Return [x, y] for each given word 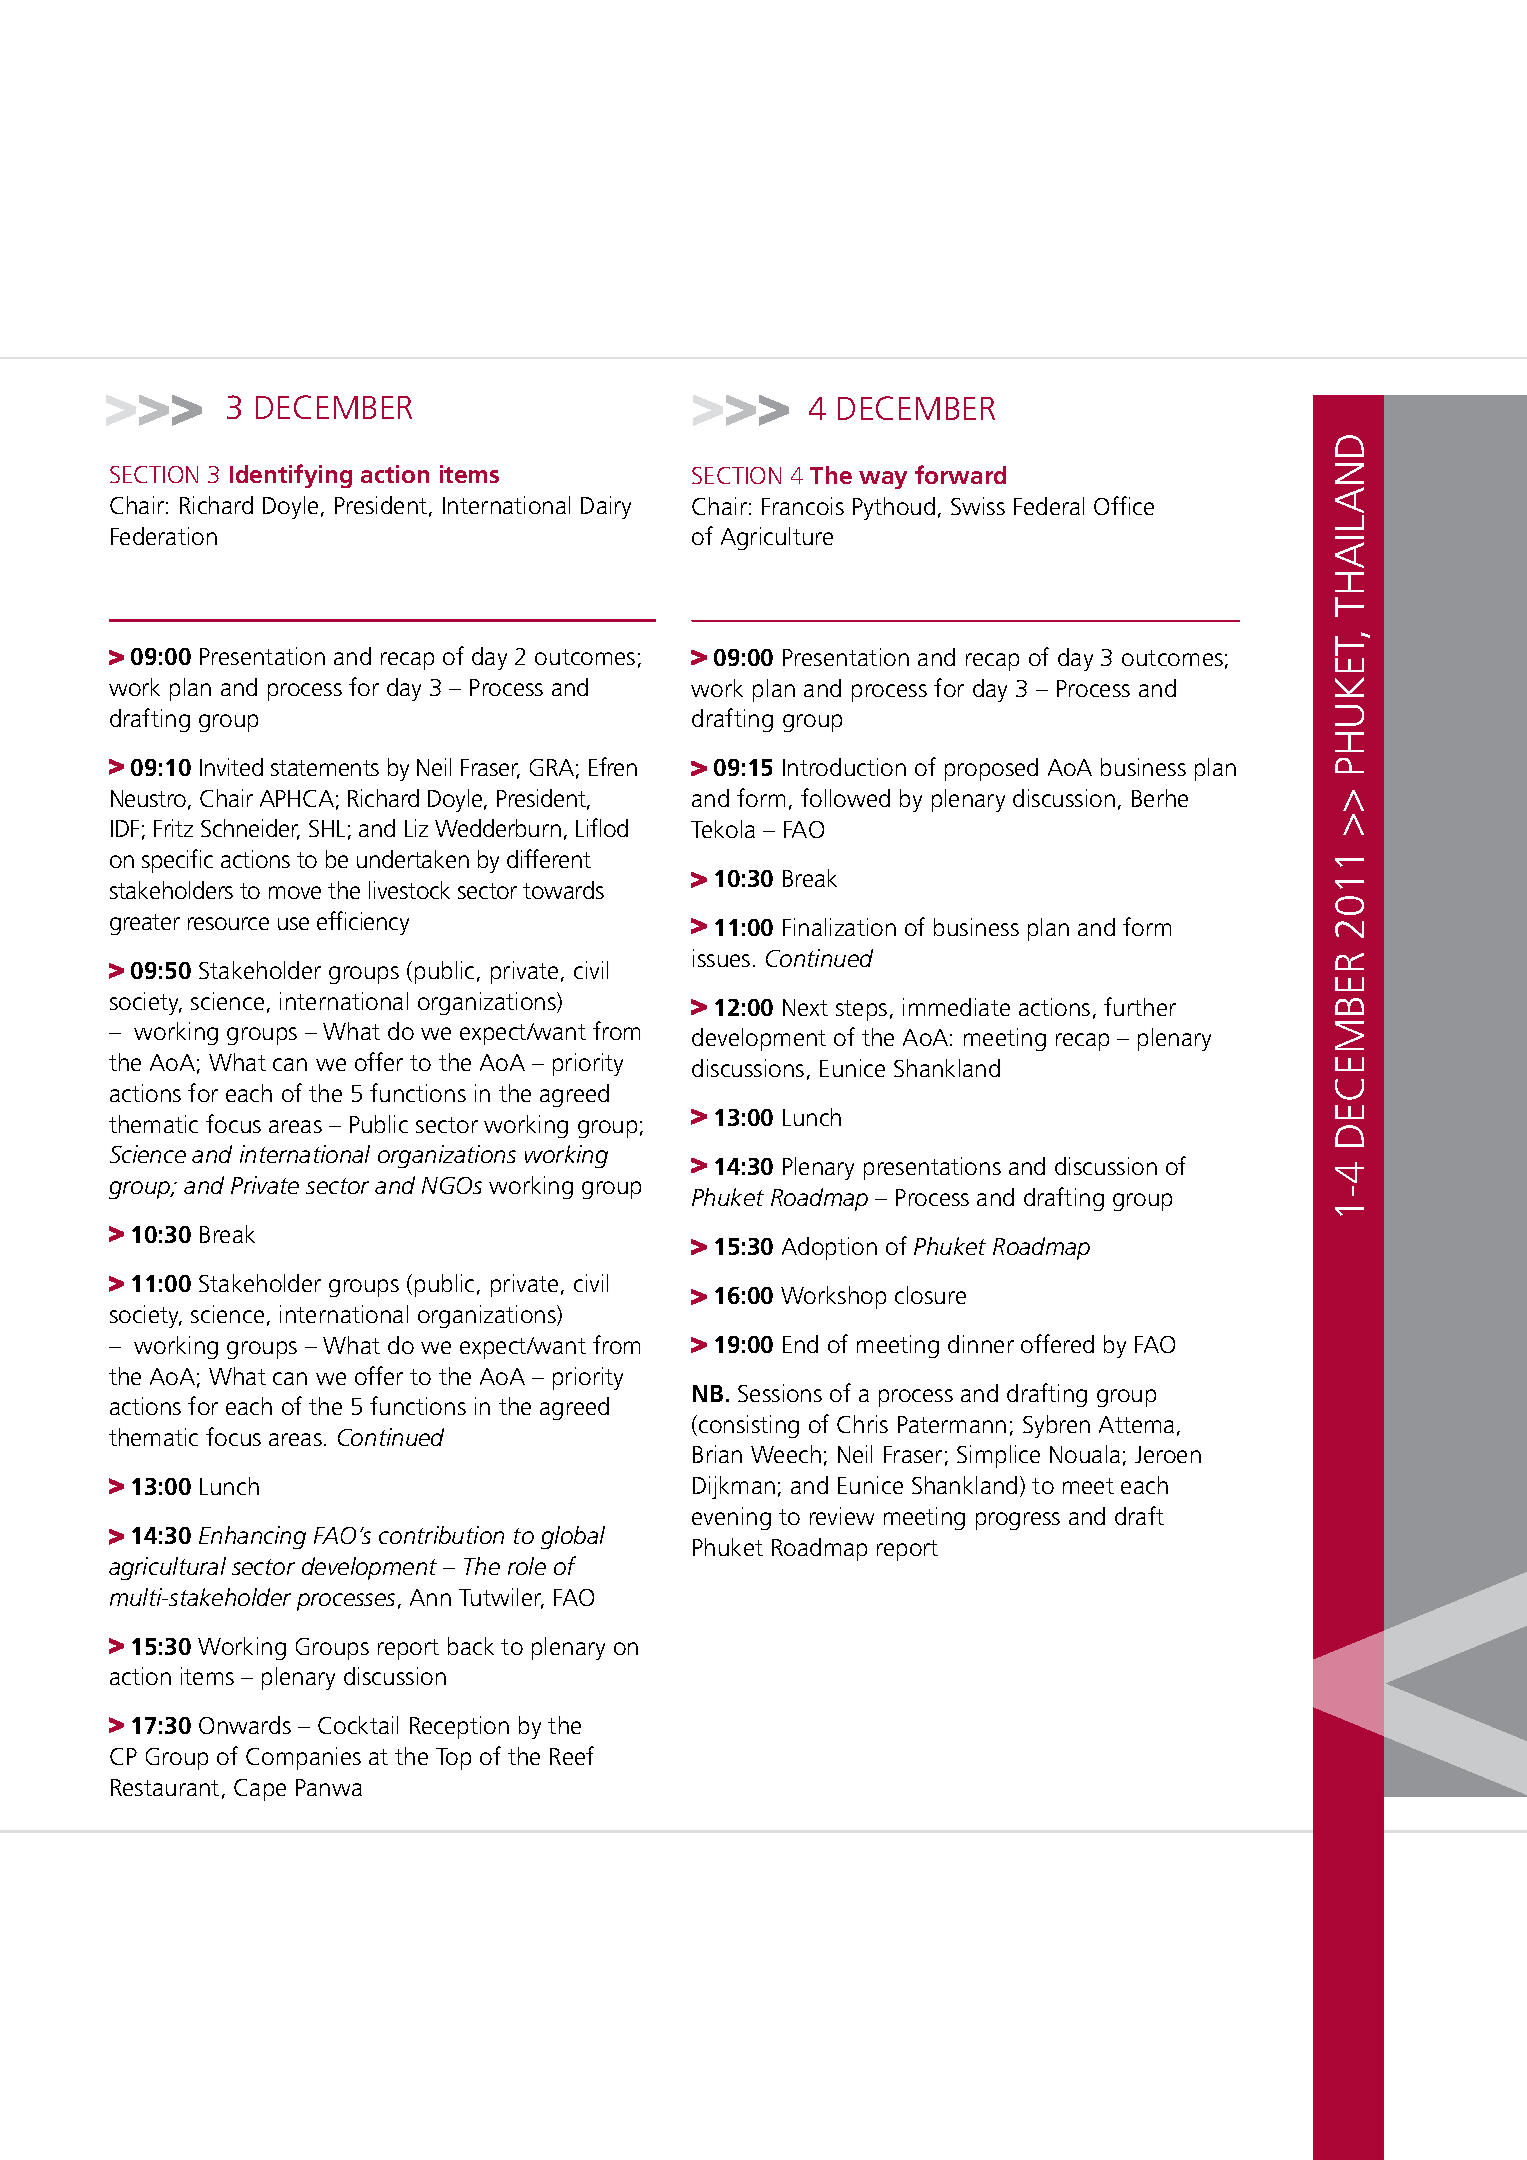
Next [805, 1007]
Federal [1049, 506]
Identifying [291, 476]
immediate [956, 1007]
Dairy [606, 507]
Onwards [245, 1725]
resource [228, 923]
